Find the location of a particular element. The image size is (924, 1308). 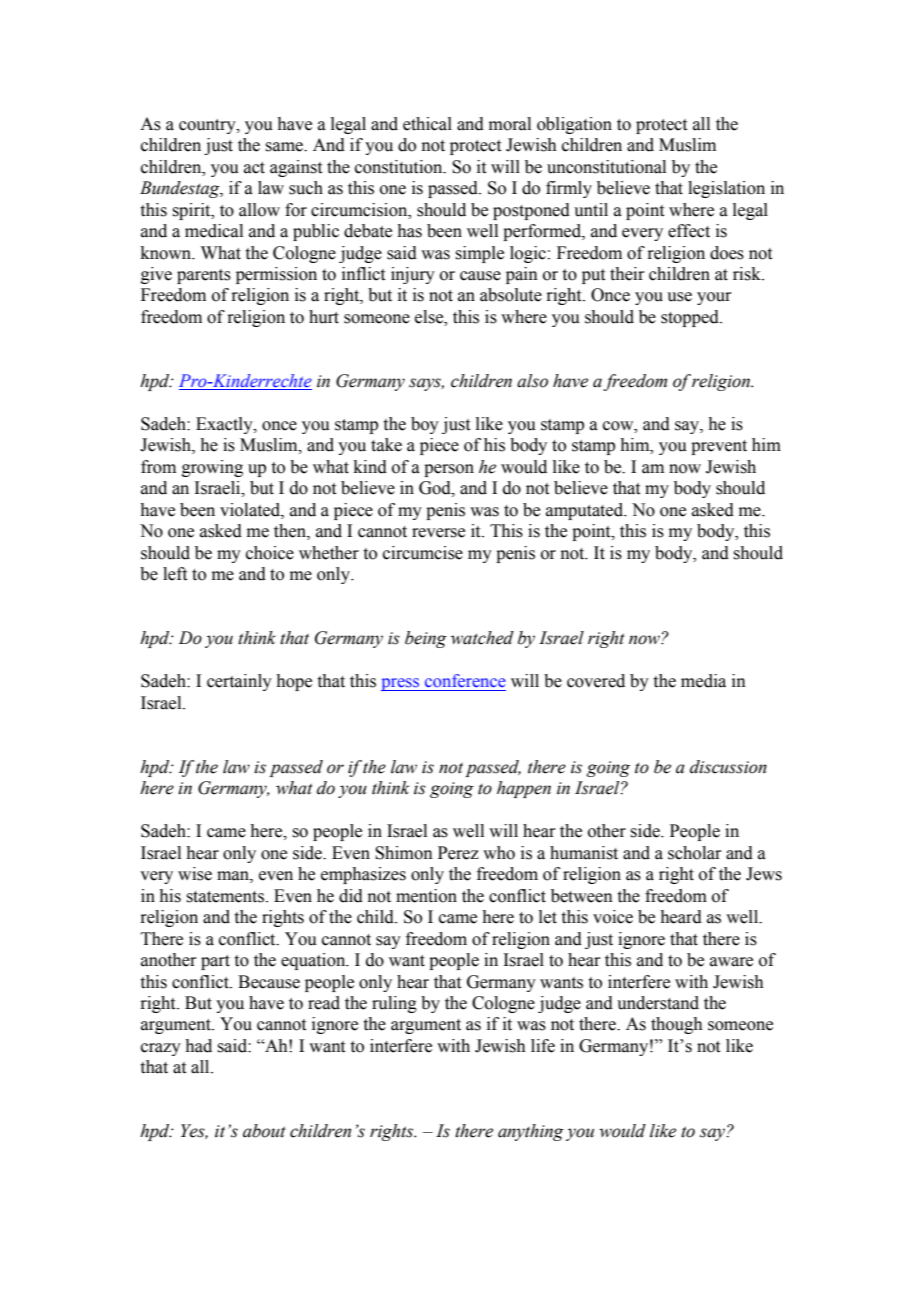

certainly is located at coordinates (239, 682).
